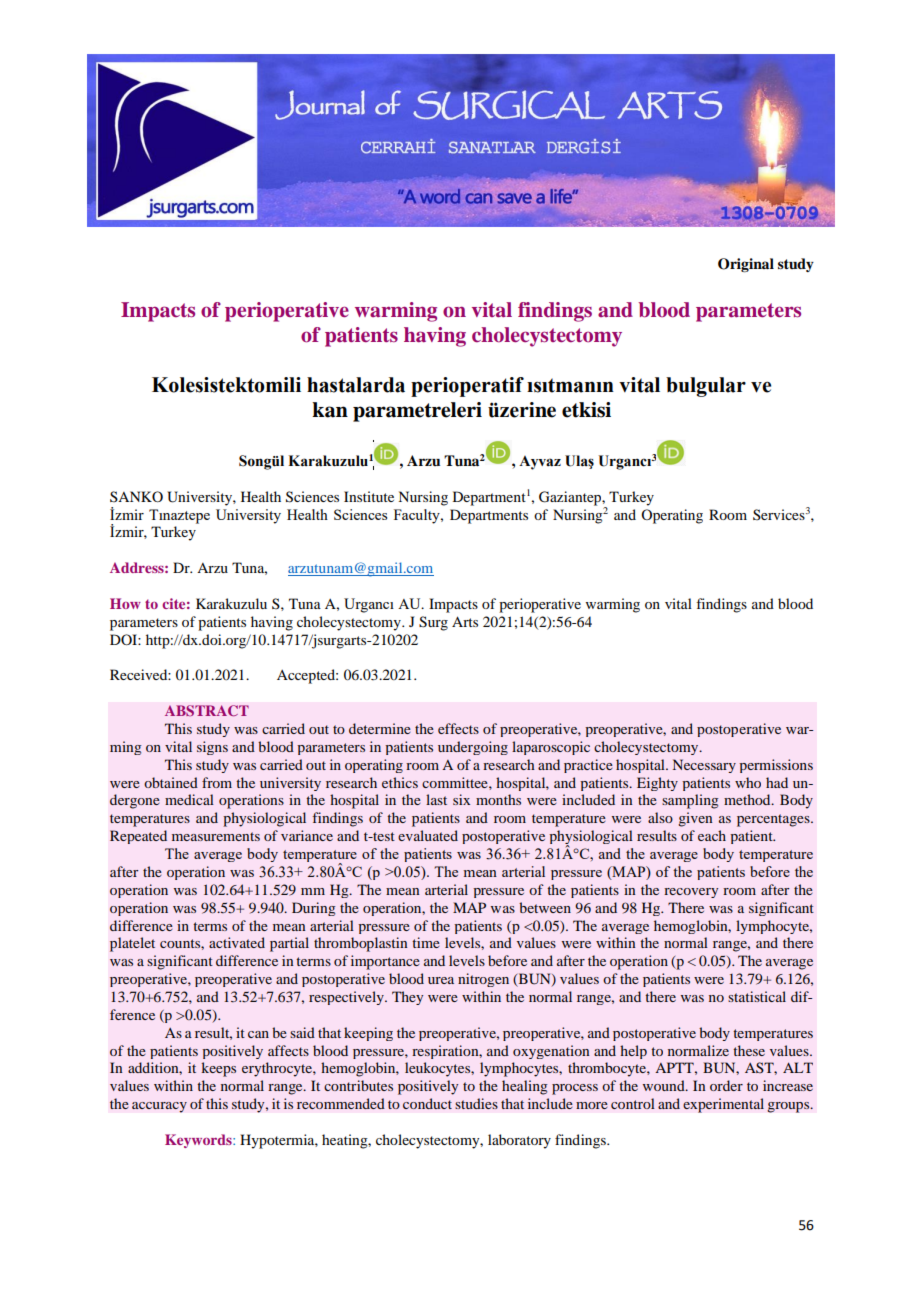  What do you see at coordinates (476, 1103) in the page?
I see `studies` at bounding box center [476, 1103].
